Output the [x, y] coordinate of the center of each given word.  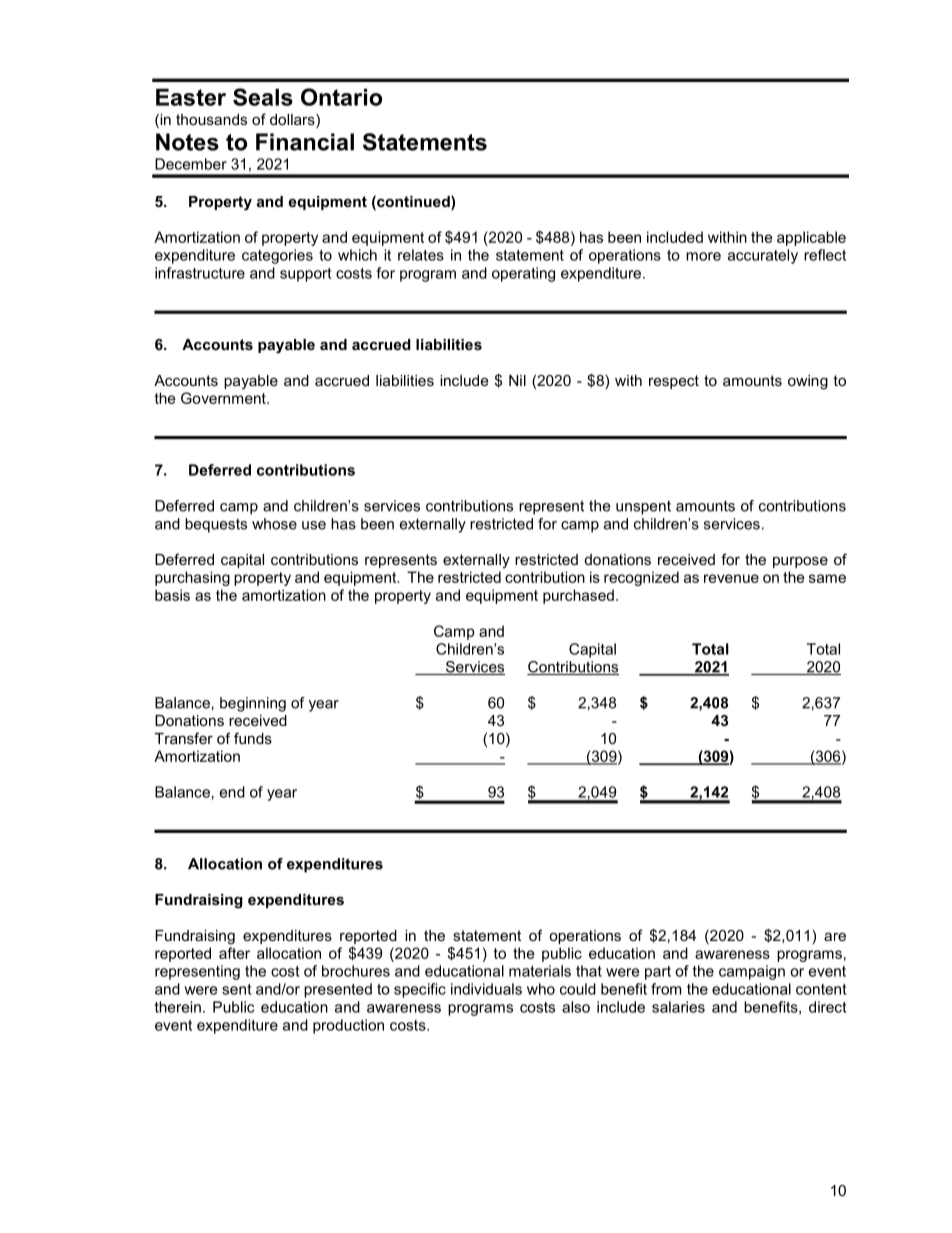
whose [274, 524]
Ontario [341, 97]
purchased [578, 596]
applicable [811, 238]
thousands [211, 119]
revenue [731, 578]
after [234, 953]
